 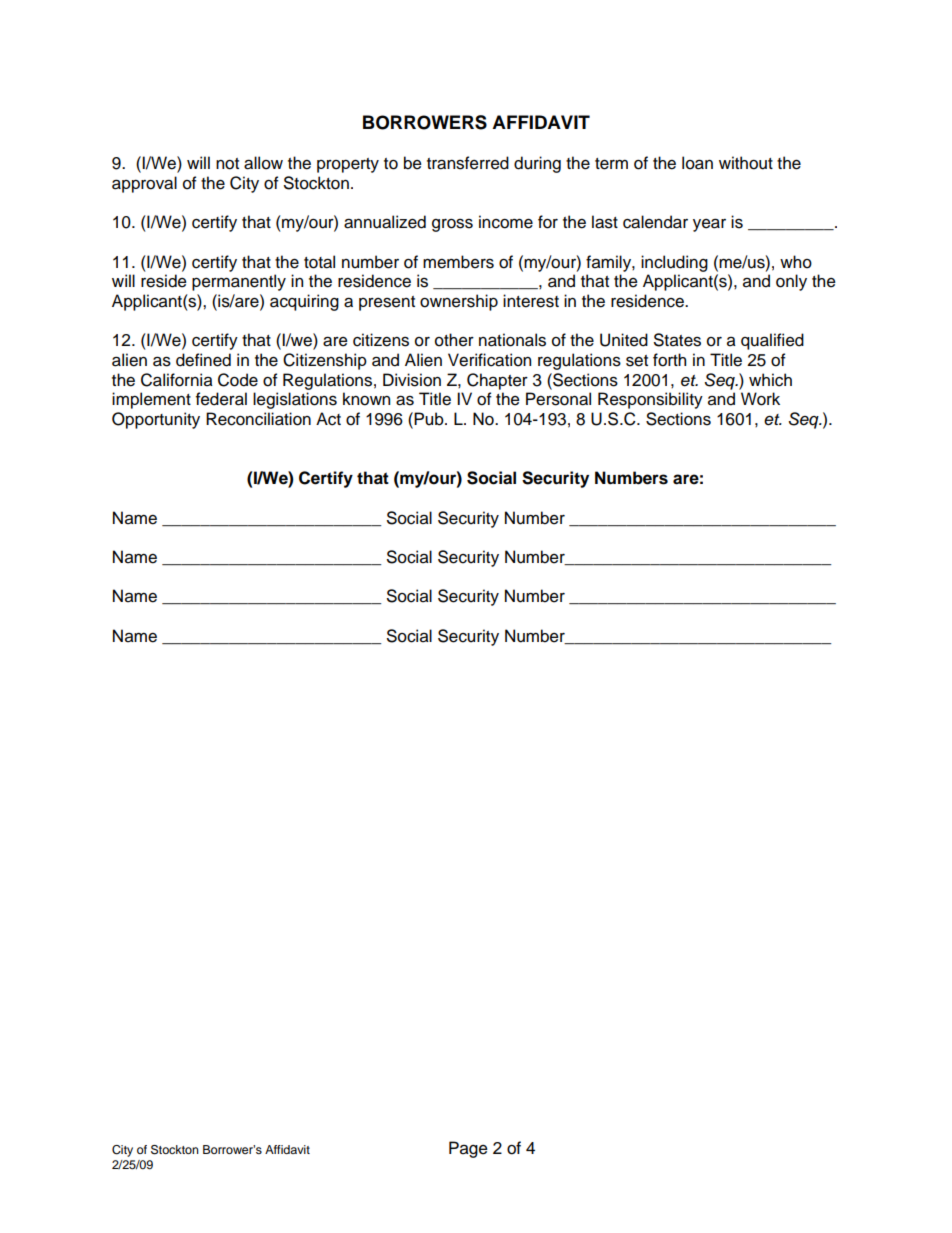 I want to click on federal, so click(x=221, y=399).
